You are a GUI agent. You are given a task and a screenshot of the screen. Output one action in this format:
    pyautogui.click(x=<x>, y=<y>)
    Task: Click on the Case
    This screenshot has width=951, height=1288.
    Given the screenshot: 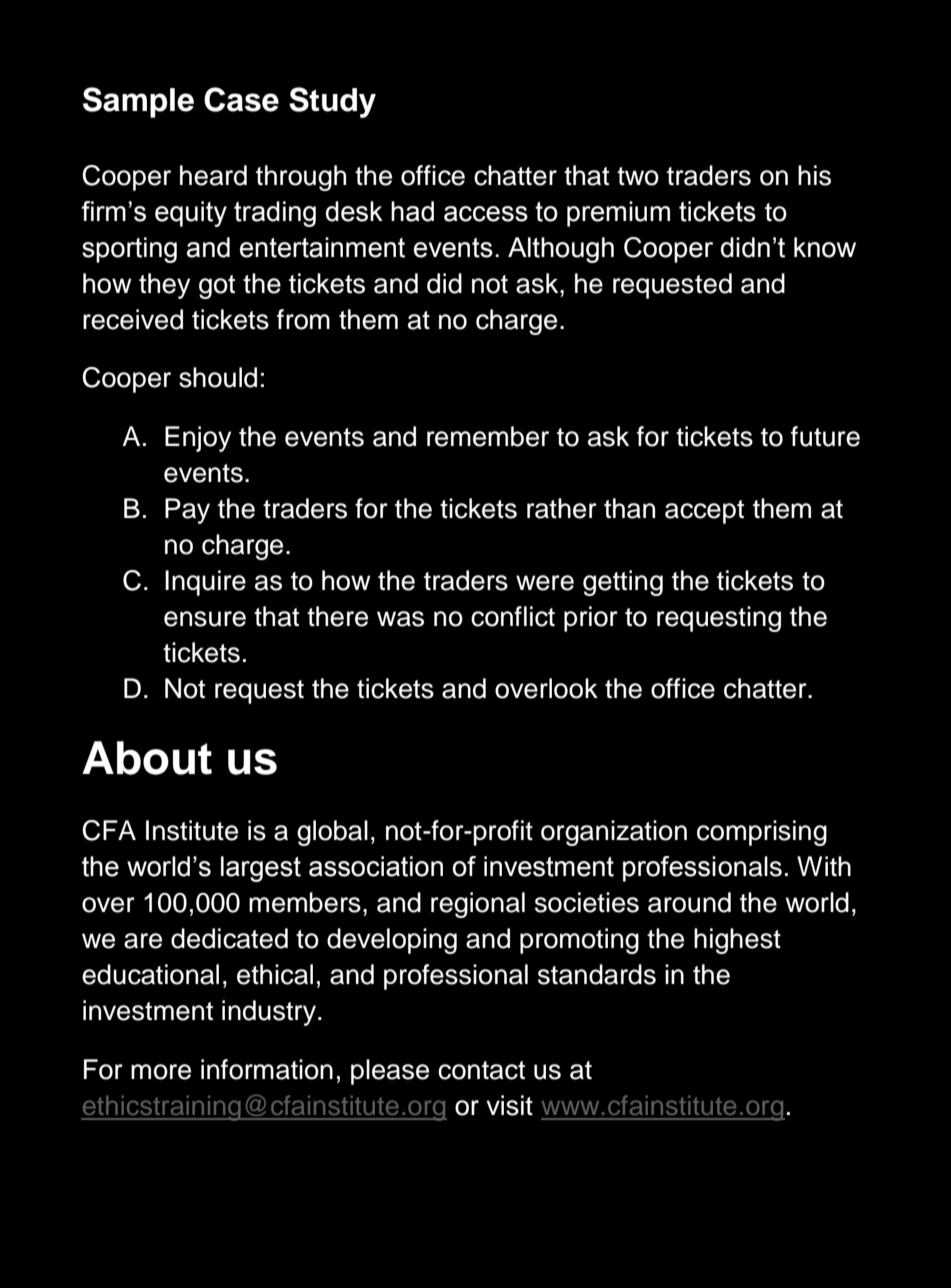 What is the action you would take?
    pyautogui.click(x=241, y=99)
